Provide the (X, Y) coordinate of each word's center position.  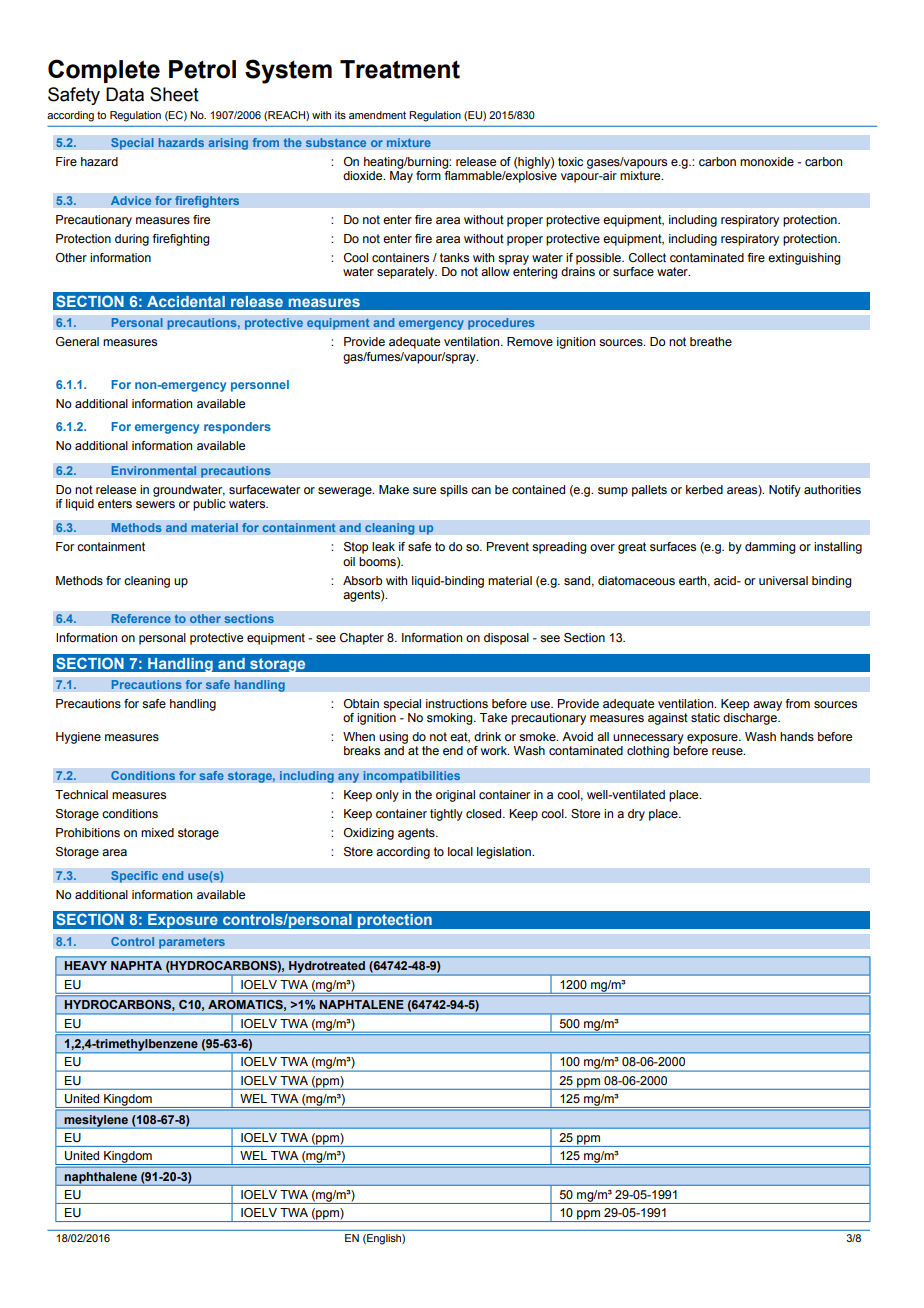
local (460, 851)
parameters (192, 943)
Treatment (400, 69)
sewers (155, 504)
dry (636, 815)
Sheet (174, 94)
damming (770, 548)
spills (454, 491)
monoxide (767, 161)
